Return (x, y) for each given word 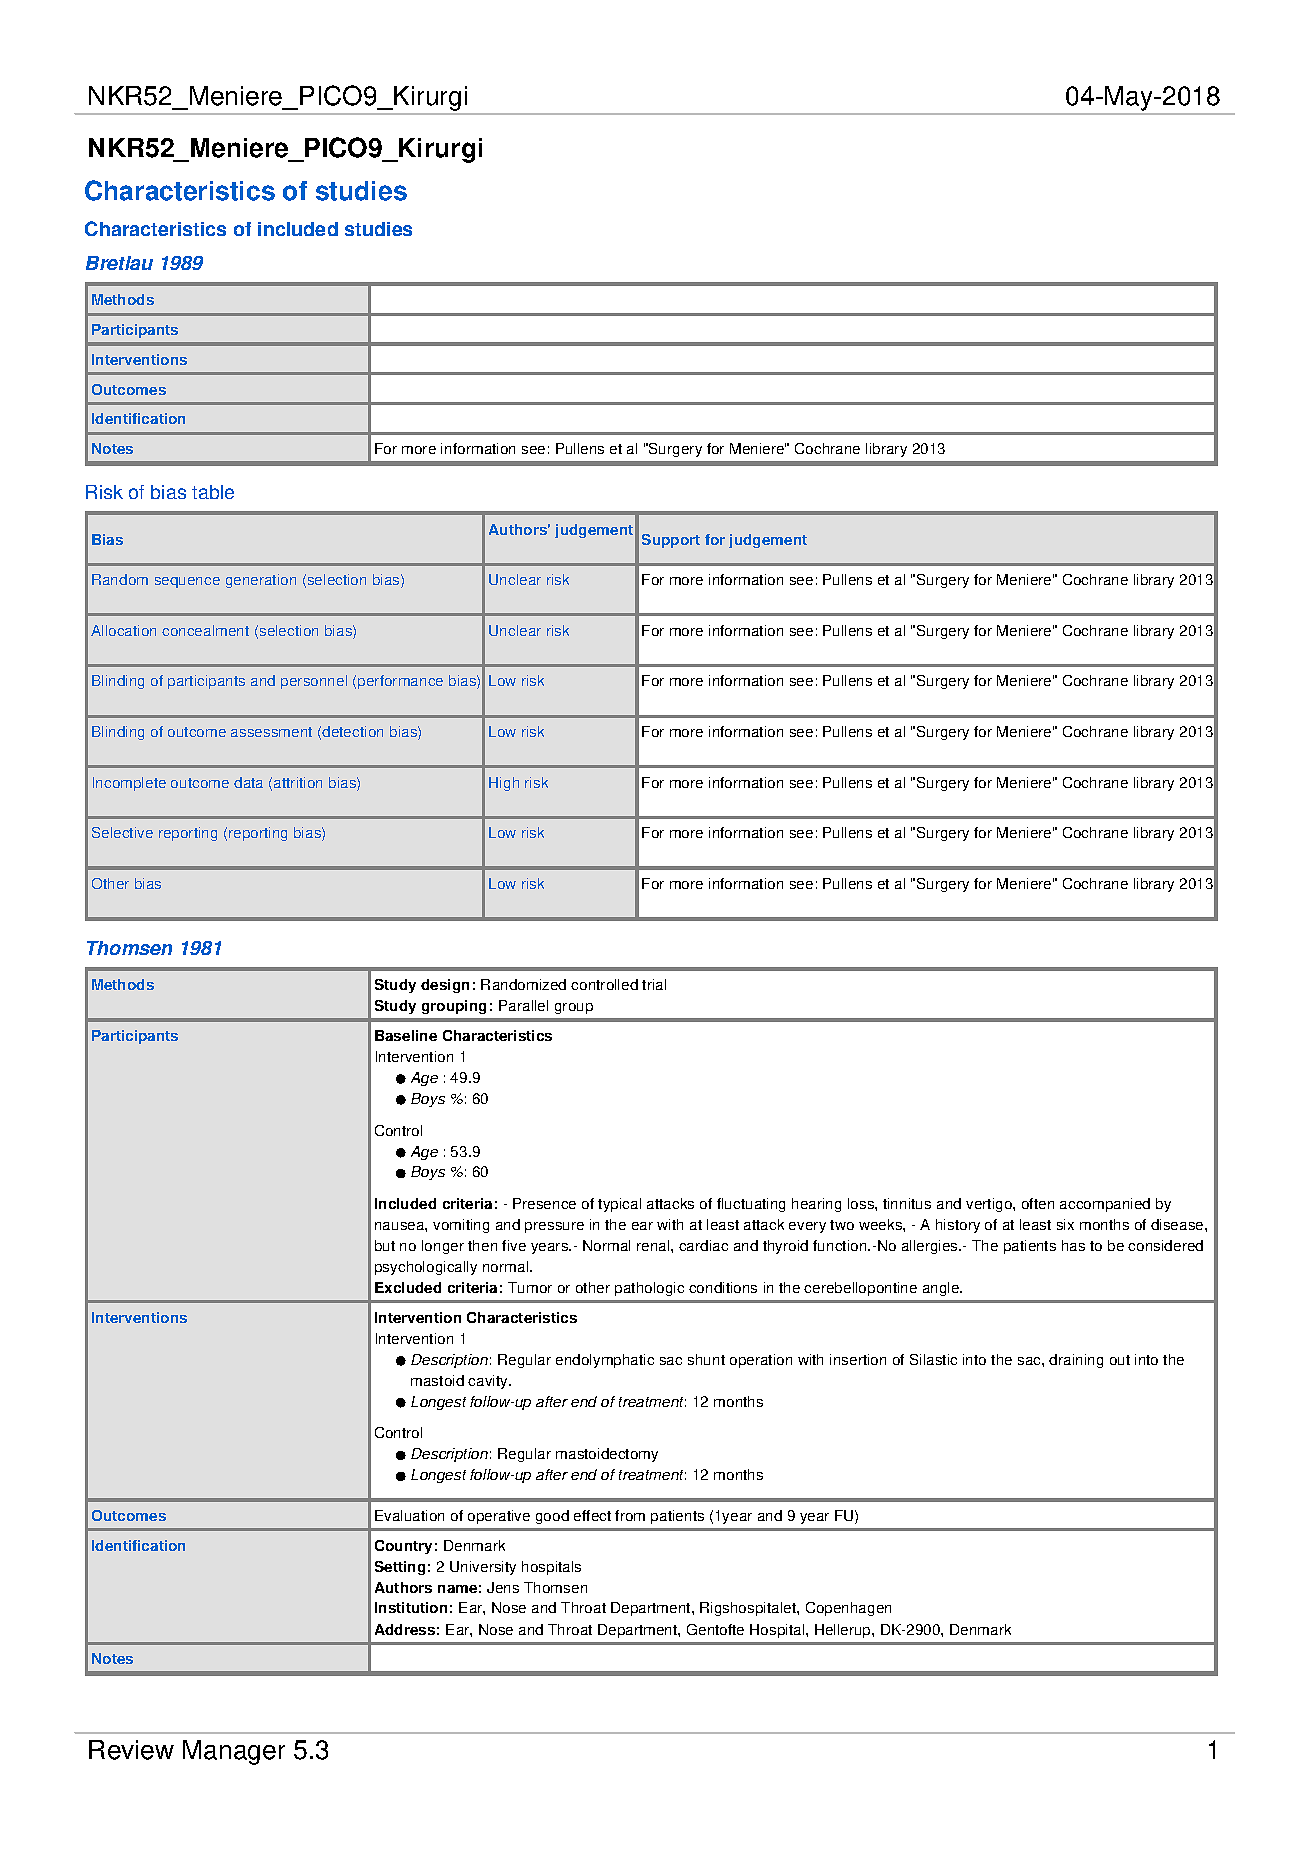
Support (671, 541)
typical (619, 1205)
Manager (234, 1752)
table (213, 492)
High (504, 784)
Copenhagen (848, 1609)
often (1038, 1203)
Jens (503, 1587)
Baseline (406, 1035)
